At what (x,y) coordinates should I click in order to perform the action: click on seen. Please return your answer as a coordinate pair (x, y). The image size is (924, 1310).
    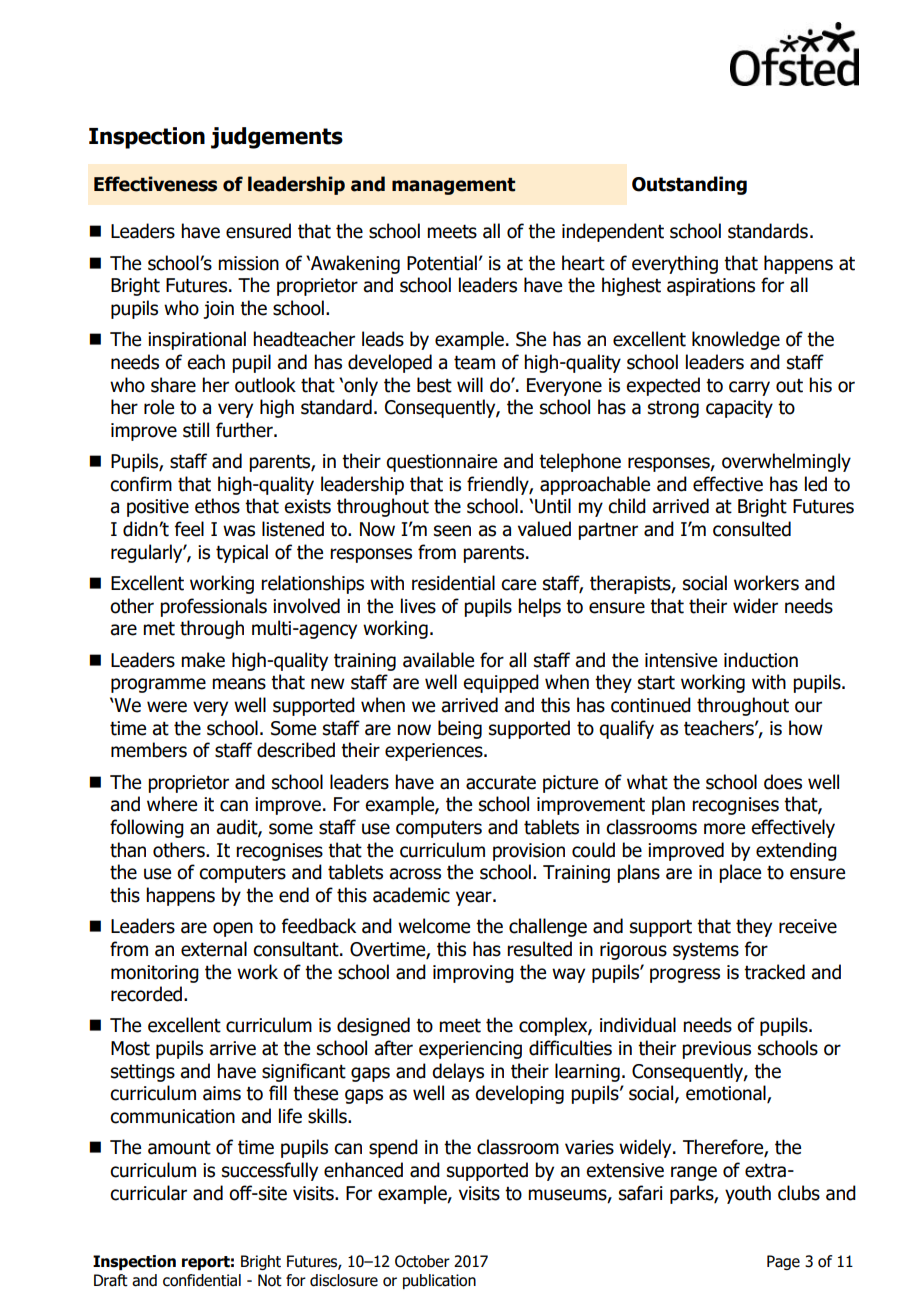
    Looking at the image, I should click on (452, 531).
